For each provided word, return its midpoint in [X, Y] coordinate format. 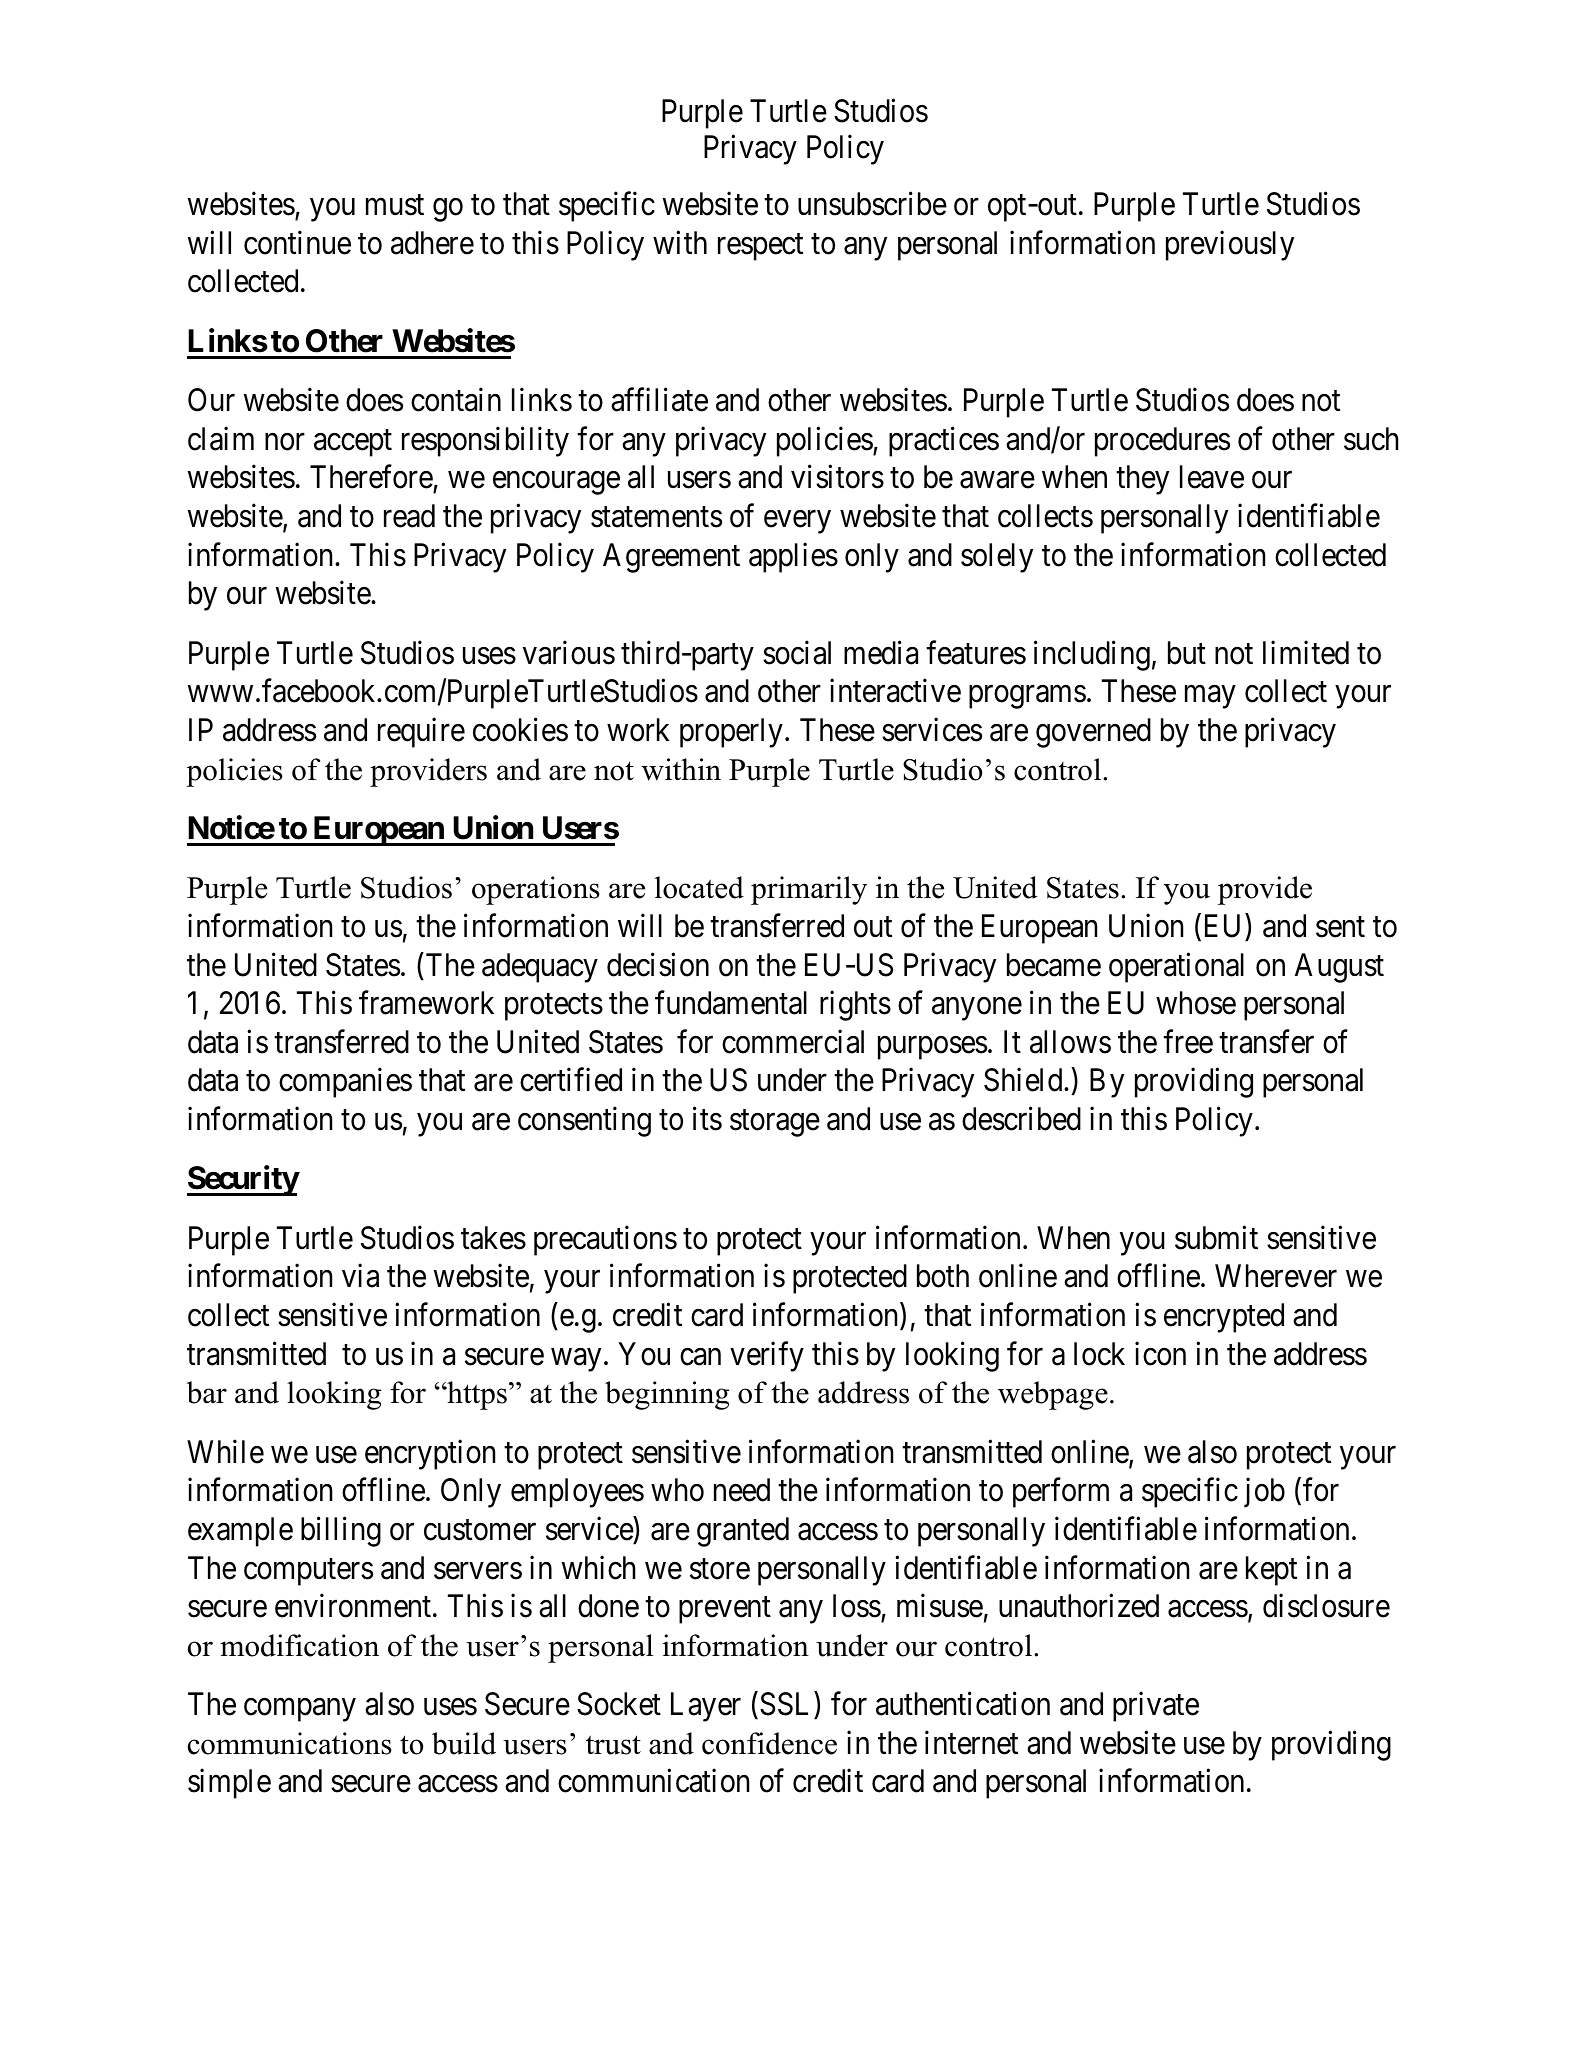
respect [760, 247]
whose [1196, 1003]
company [300, 1710]
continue [297, 243]
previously [1230, 246]
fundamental [731, 1003]
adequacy [540, 968]
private [1156, 1707]
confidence [769, 1743]
